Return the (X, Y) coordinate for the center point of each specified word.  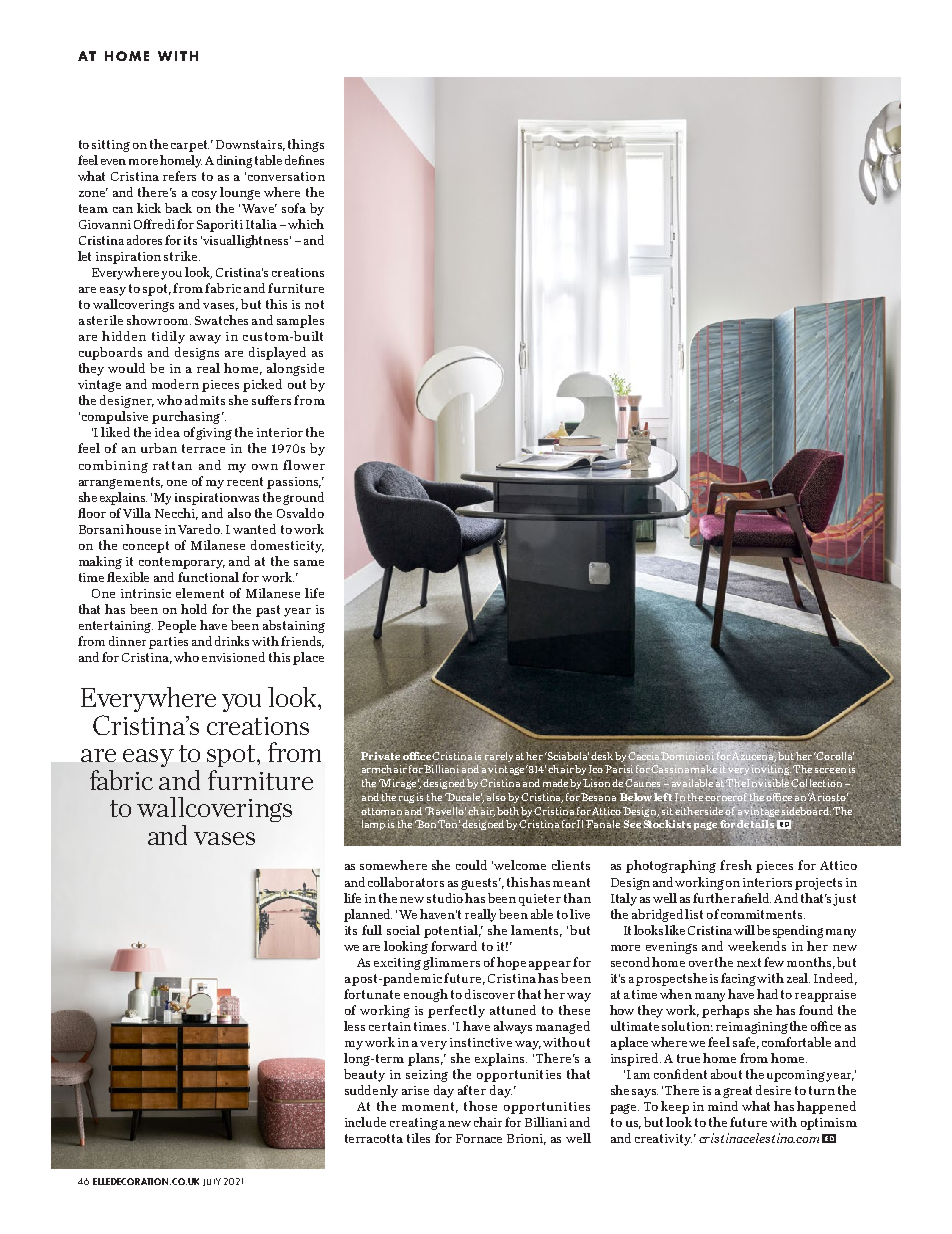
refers (179, 176)
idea (167, 432)
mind (723, 1106)
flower (304, 465)
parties (168, 643)
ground (303, 498)
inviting (771, 770)
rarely (500, 758)
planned (368, 915)
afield (754, 898)
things (306, 145)
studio (445, 898)
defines (304, 160)
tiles (418, 1138)
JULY (212, 1182)
